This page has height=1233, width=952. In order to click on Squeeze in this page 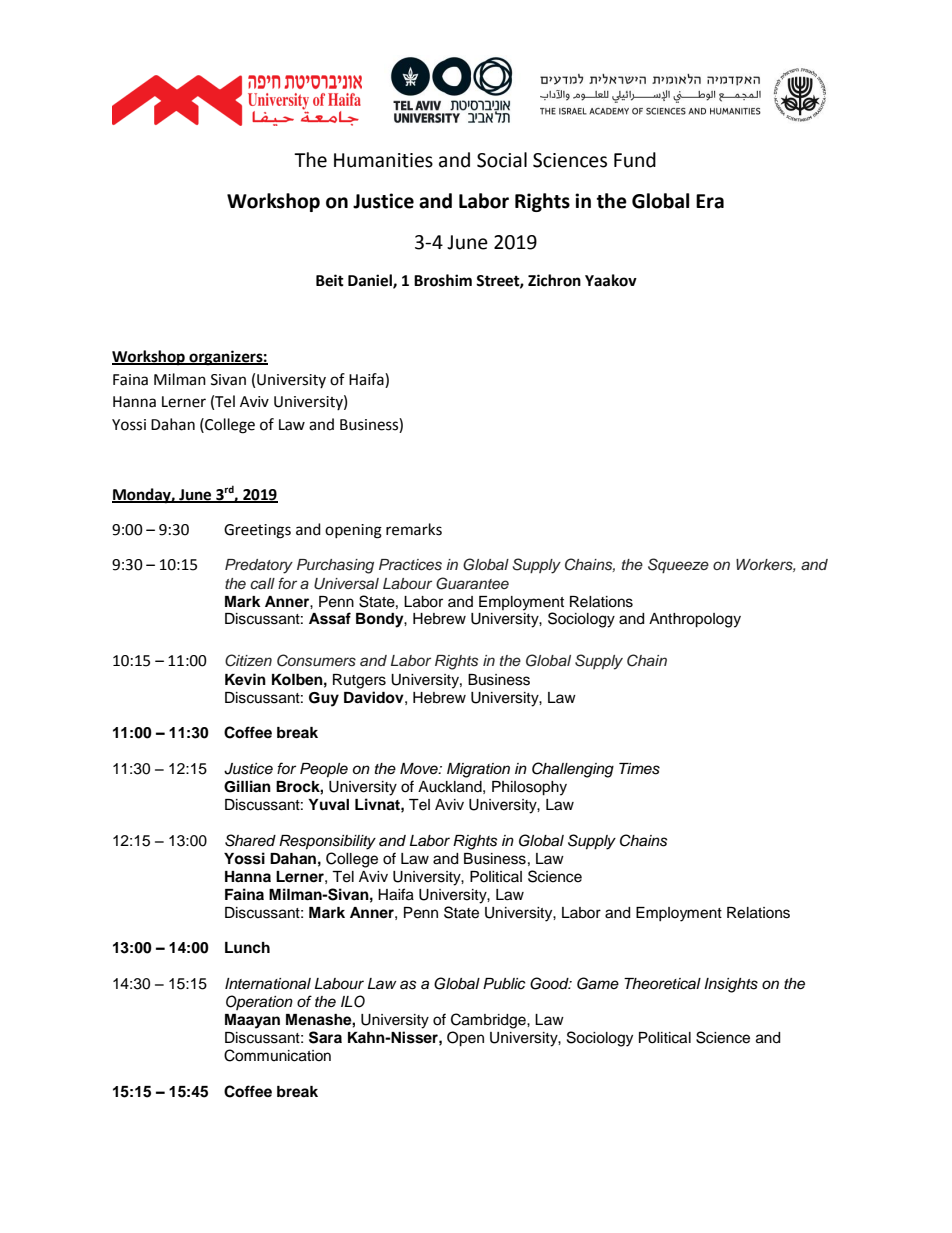, I will do `click(678, 565)`.
